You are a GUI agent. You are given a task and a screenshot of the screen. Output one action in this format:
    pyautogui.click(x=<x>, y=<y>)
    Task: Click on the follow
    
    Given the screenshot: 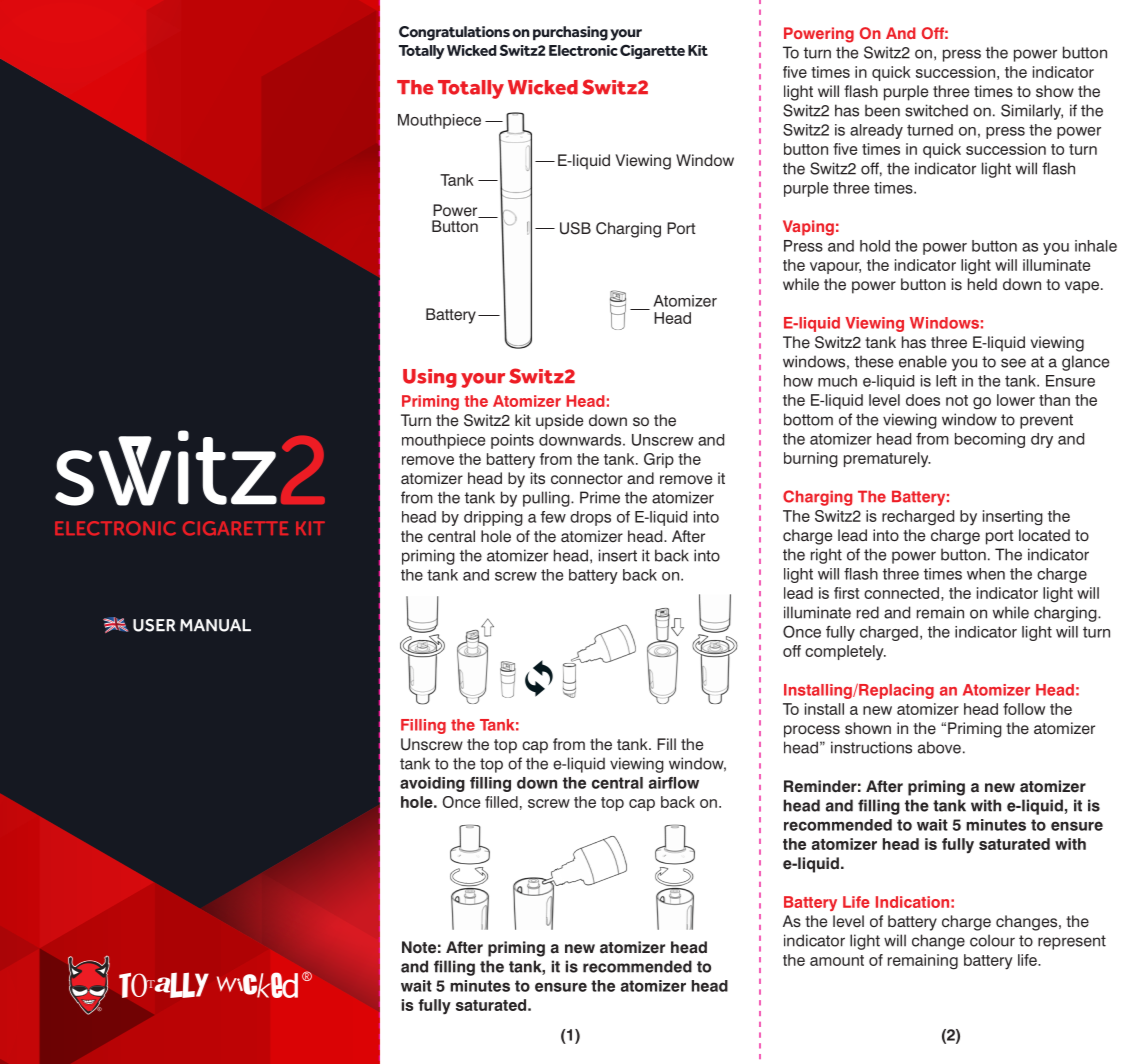 What is the action you would take?
    pyautogui.click(x=1024, y=709)
